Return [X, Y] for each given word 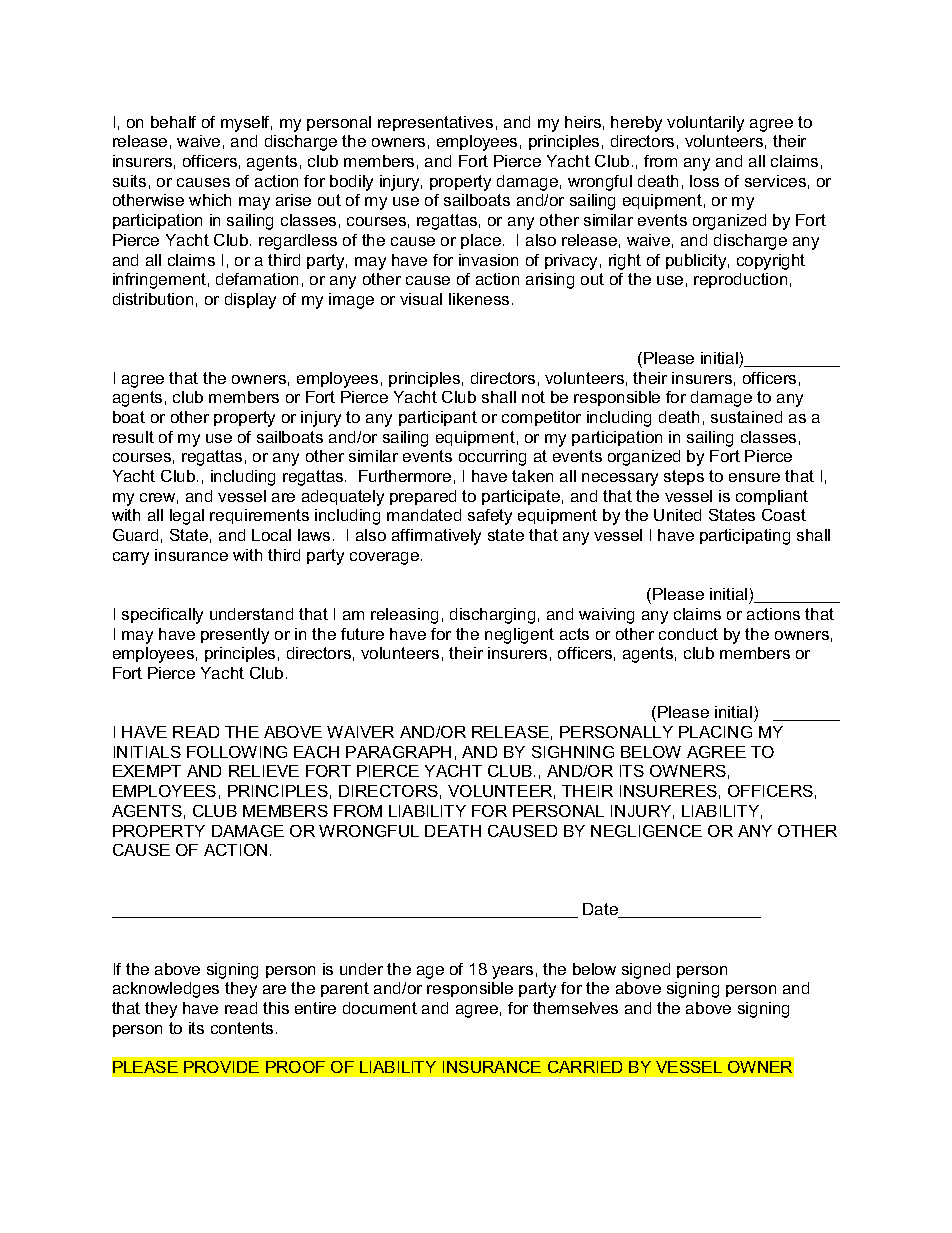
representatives [435, 123]
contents [242, 1028]
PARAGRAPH [398, 752]
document [380, 1008]
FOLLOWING [237, 752]
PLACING [715, 732]
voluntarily [705, 124]
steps [684, 477]
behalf [173, 122]
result [133, 437]
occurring [492, 458]
